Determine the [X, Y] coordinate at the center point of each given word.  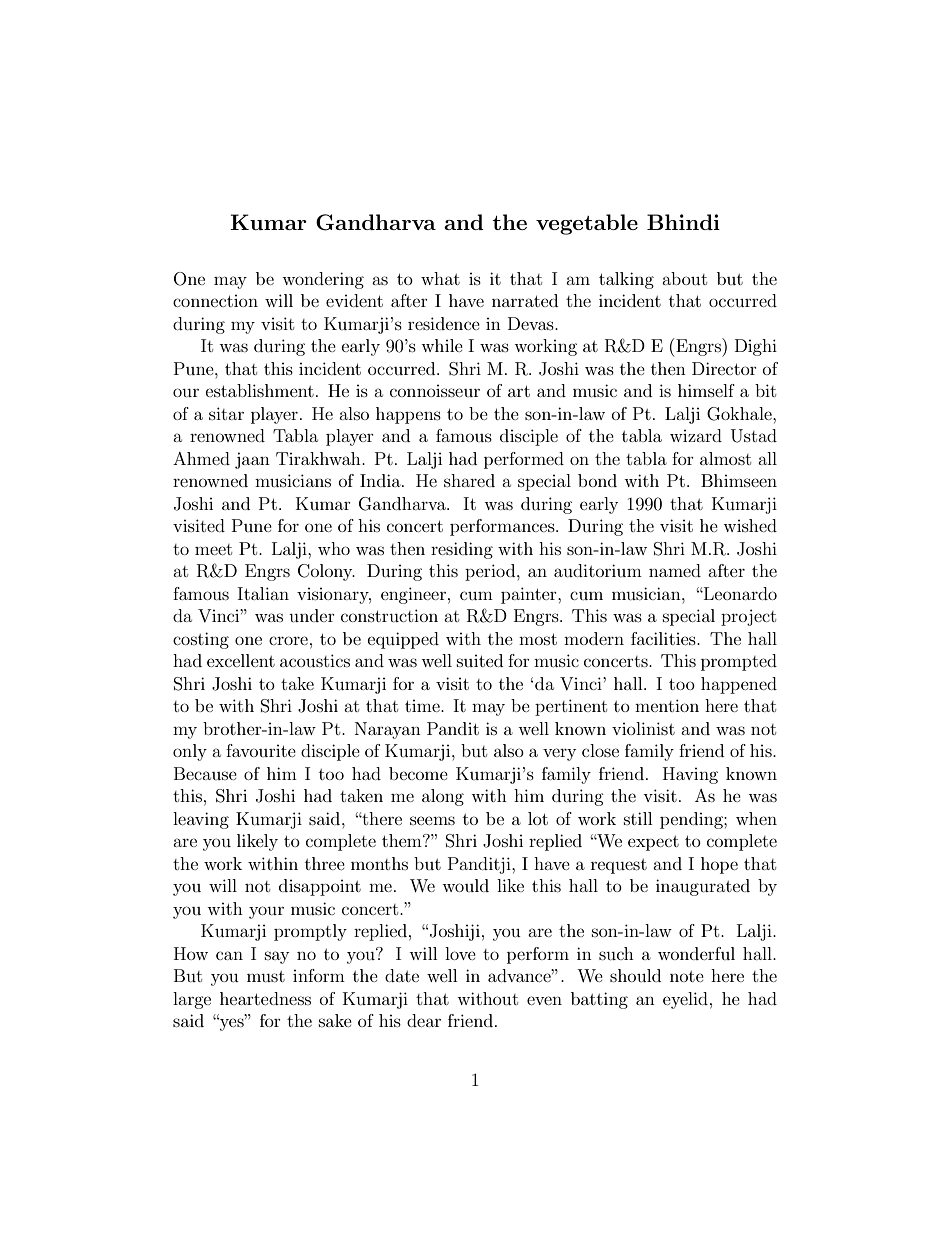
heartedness [265, 998]
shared [469, 480]
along [443, 797]
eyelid [685, 1000]
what [440, 278]
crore [288, 640]
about [684, 278]
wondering [323, 280]
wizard [696, 435]
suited [480, 660]
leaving [201, 820]
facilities [664, 638]
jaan [252, 460]
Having [690, 775]
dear [424, 1020]
